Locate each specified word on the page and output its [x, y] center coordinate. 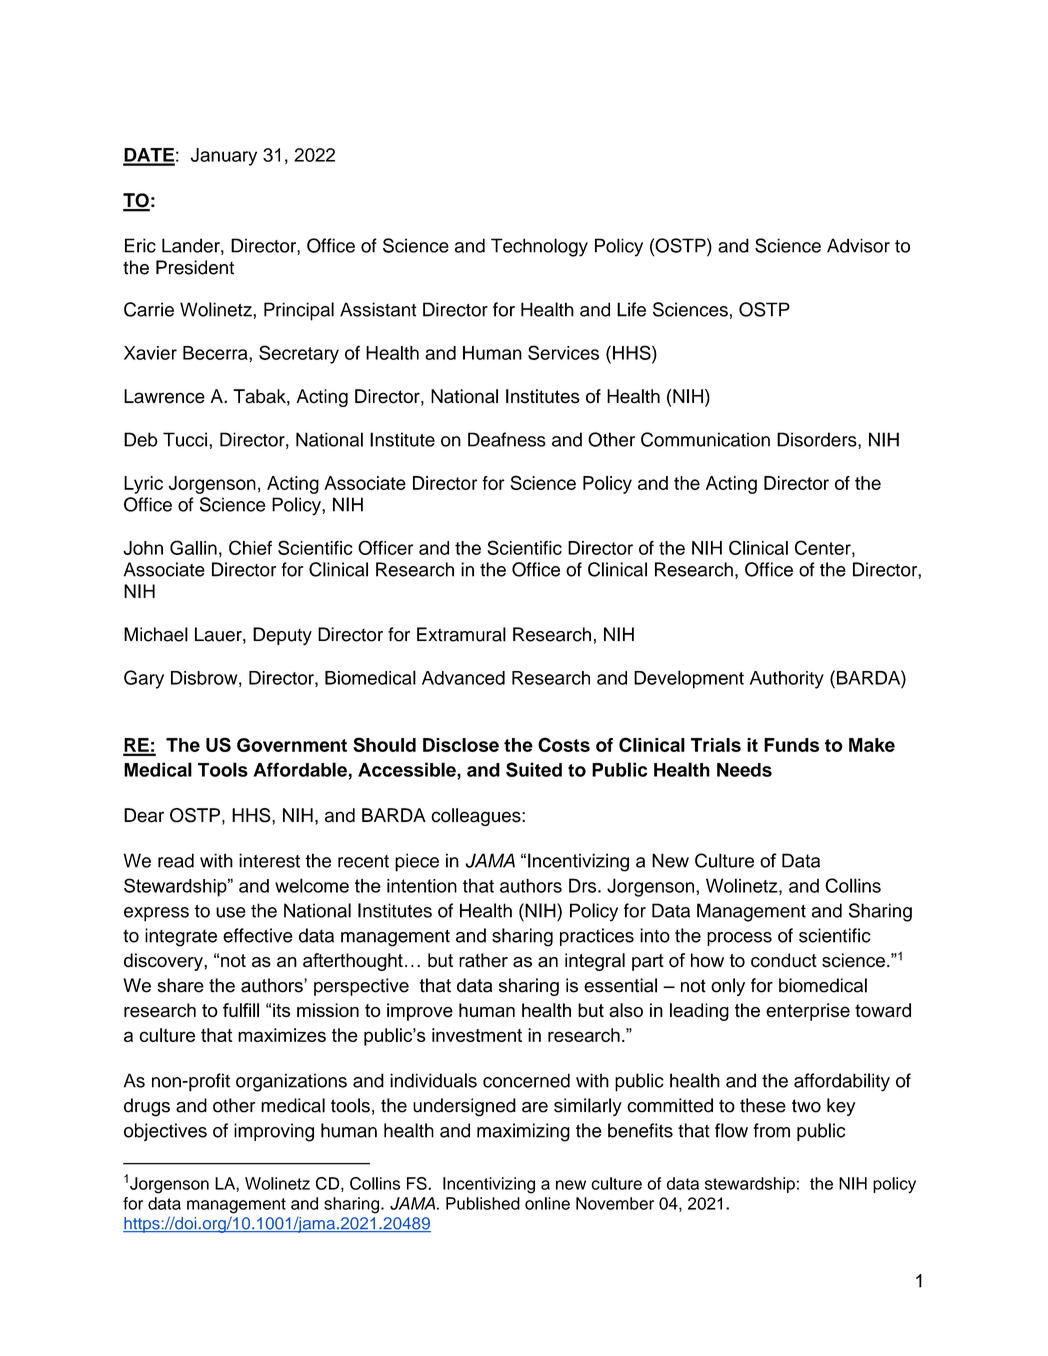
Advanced [463, 678]
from [771, 1130]
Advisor [858, 245]
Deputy [282, 636]
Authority [787, 680]
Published [483, 1203]
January [224, 157]
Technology [539, 247]
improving [274, 1132]
